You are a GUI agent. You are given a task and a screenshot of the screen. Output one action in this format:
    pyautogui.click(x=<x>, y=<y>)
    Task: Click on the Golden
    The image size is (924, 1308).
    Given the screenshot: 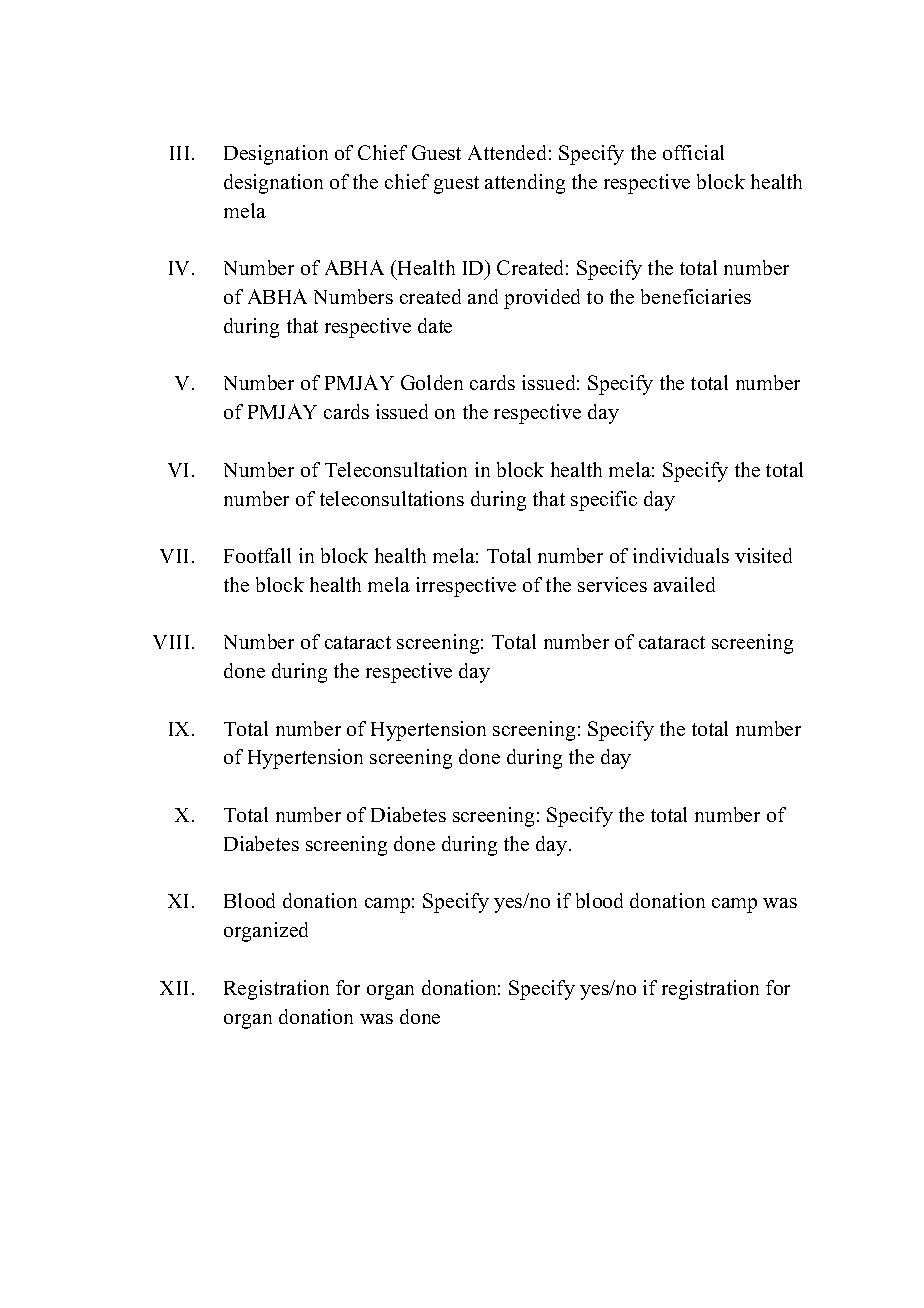 What is the action you would take?
    pyautogui.click(x=432, y=382)
